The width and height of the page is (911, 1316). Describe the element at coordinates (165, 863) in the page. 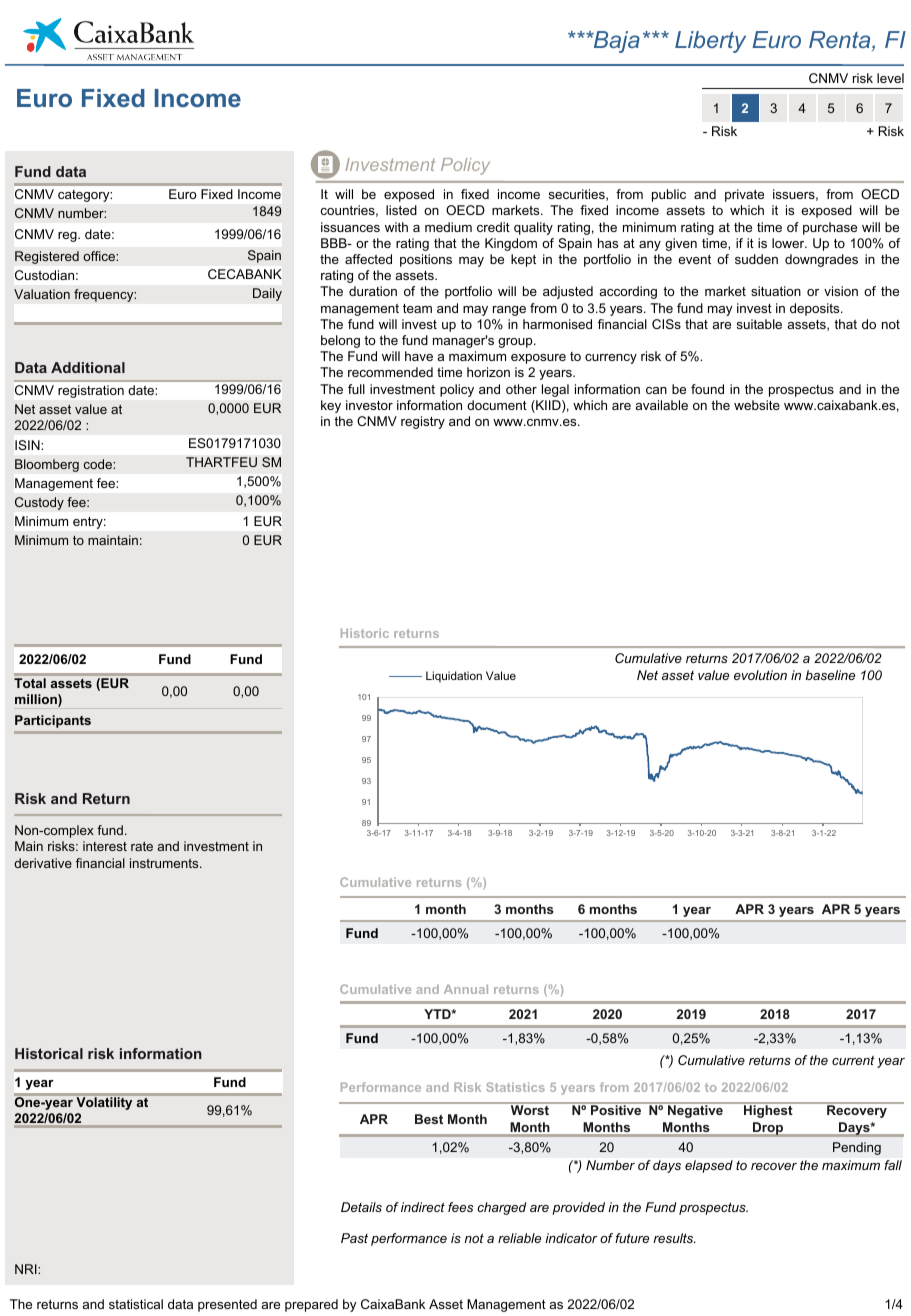

I see `instruments` at that location.
